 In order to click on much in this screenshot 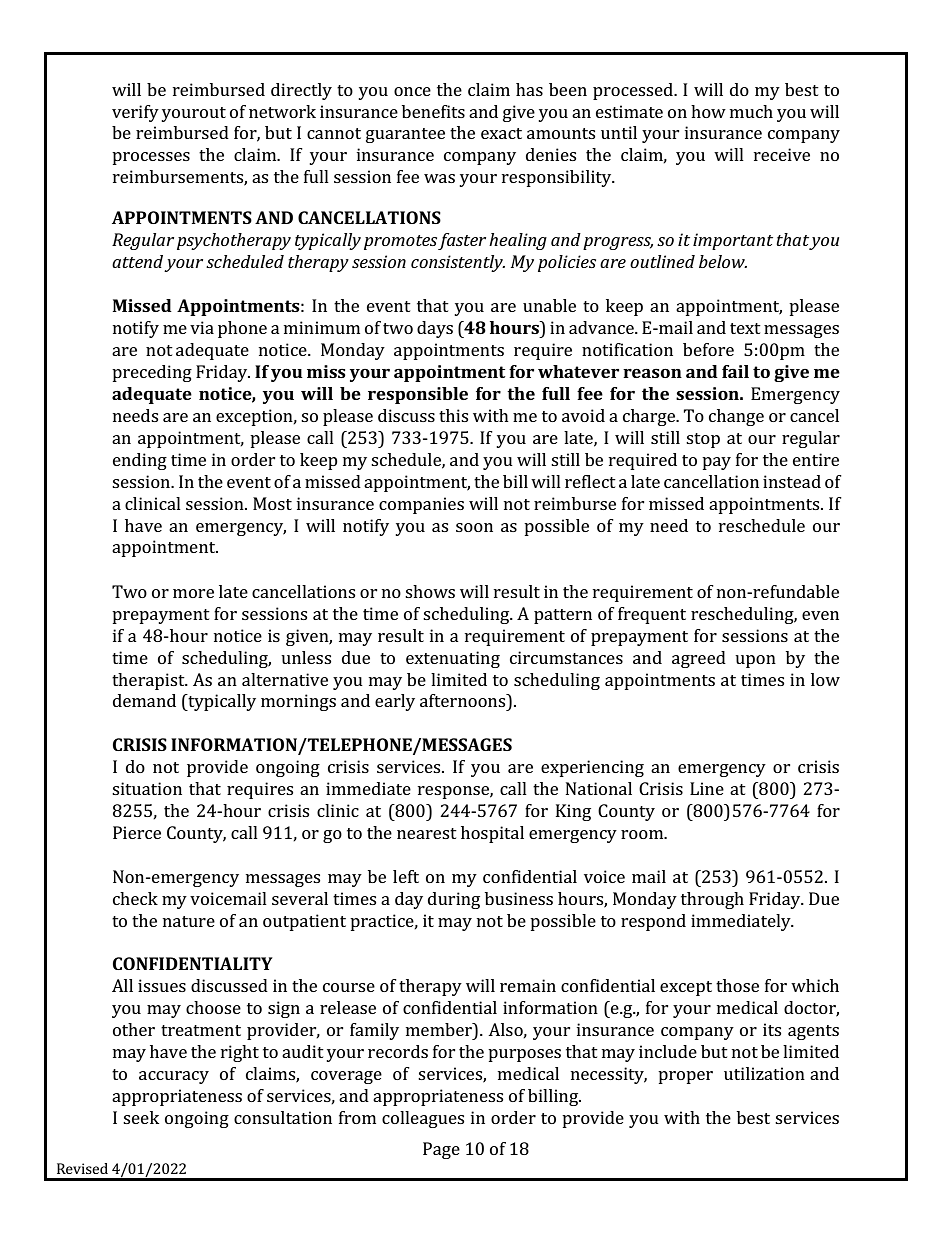, I will do `click(751, 111)`.
